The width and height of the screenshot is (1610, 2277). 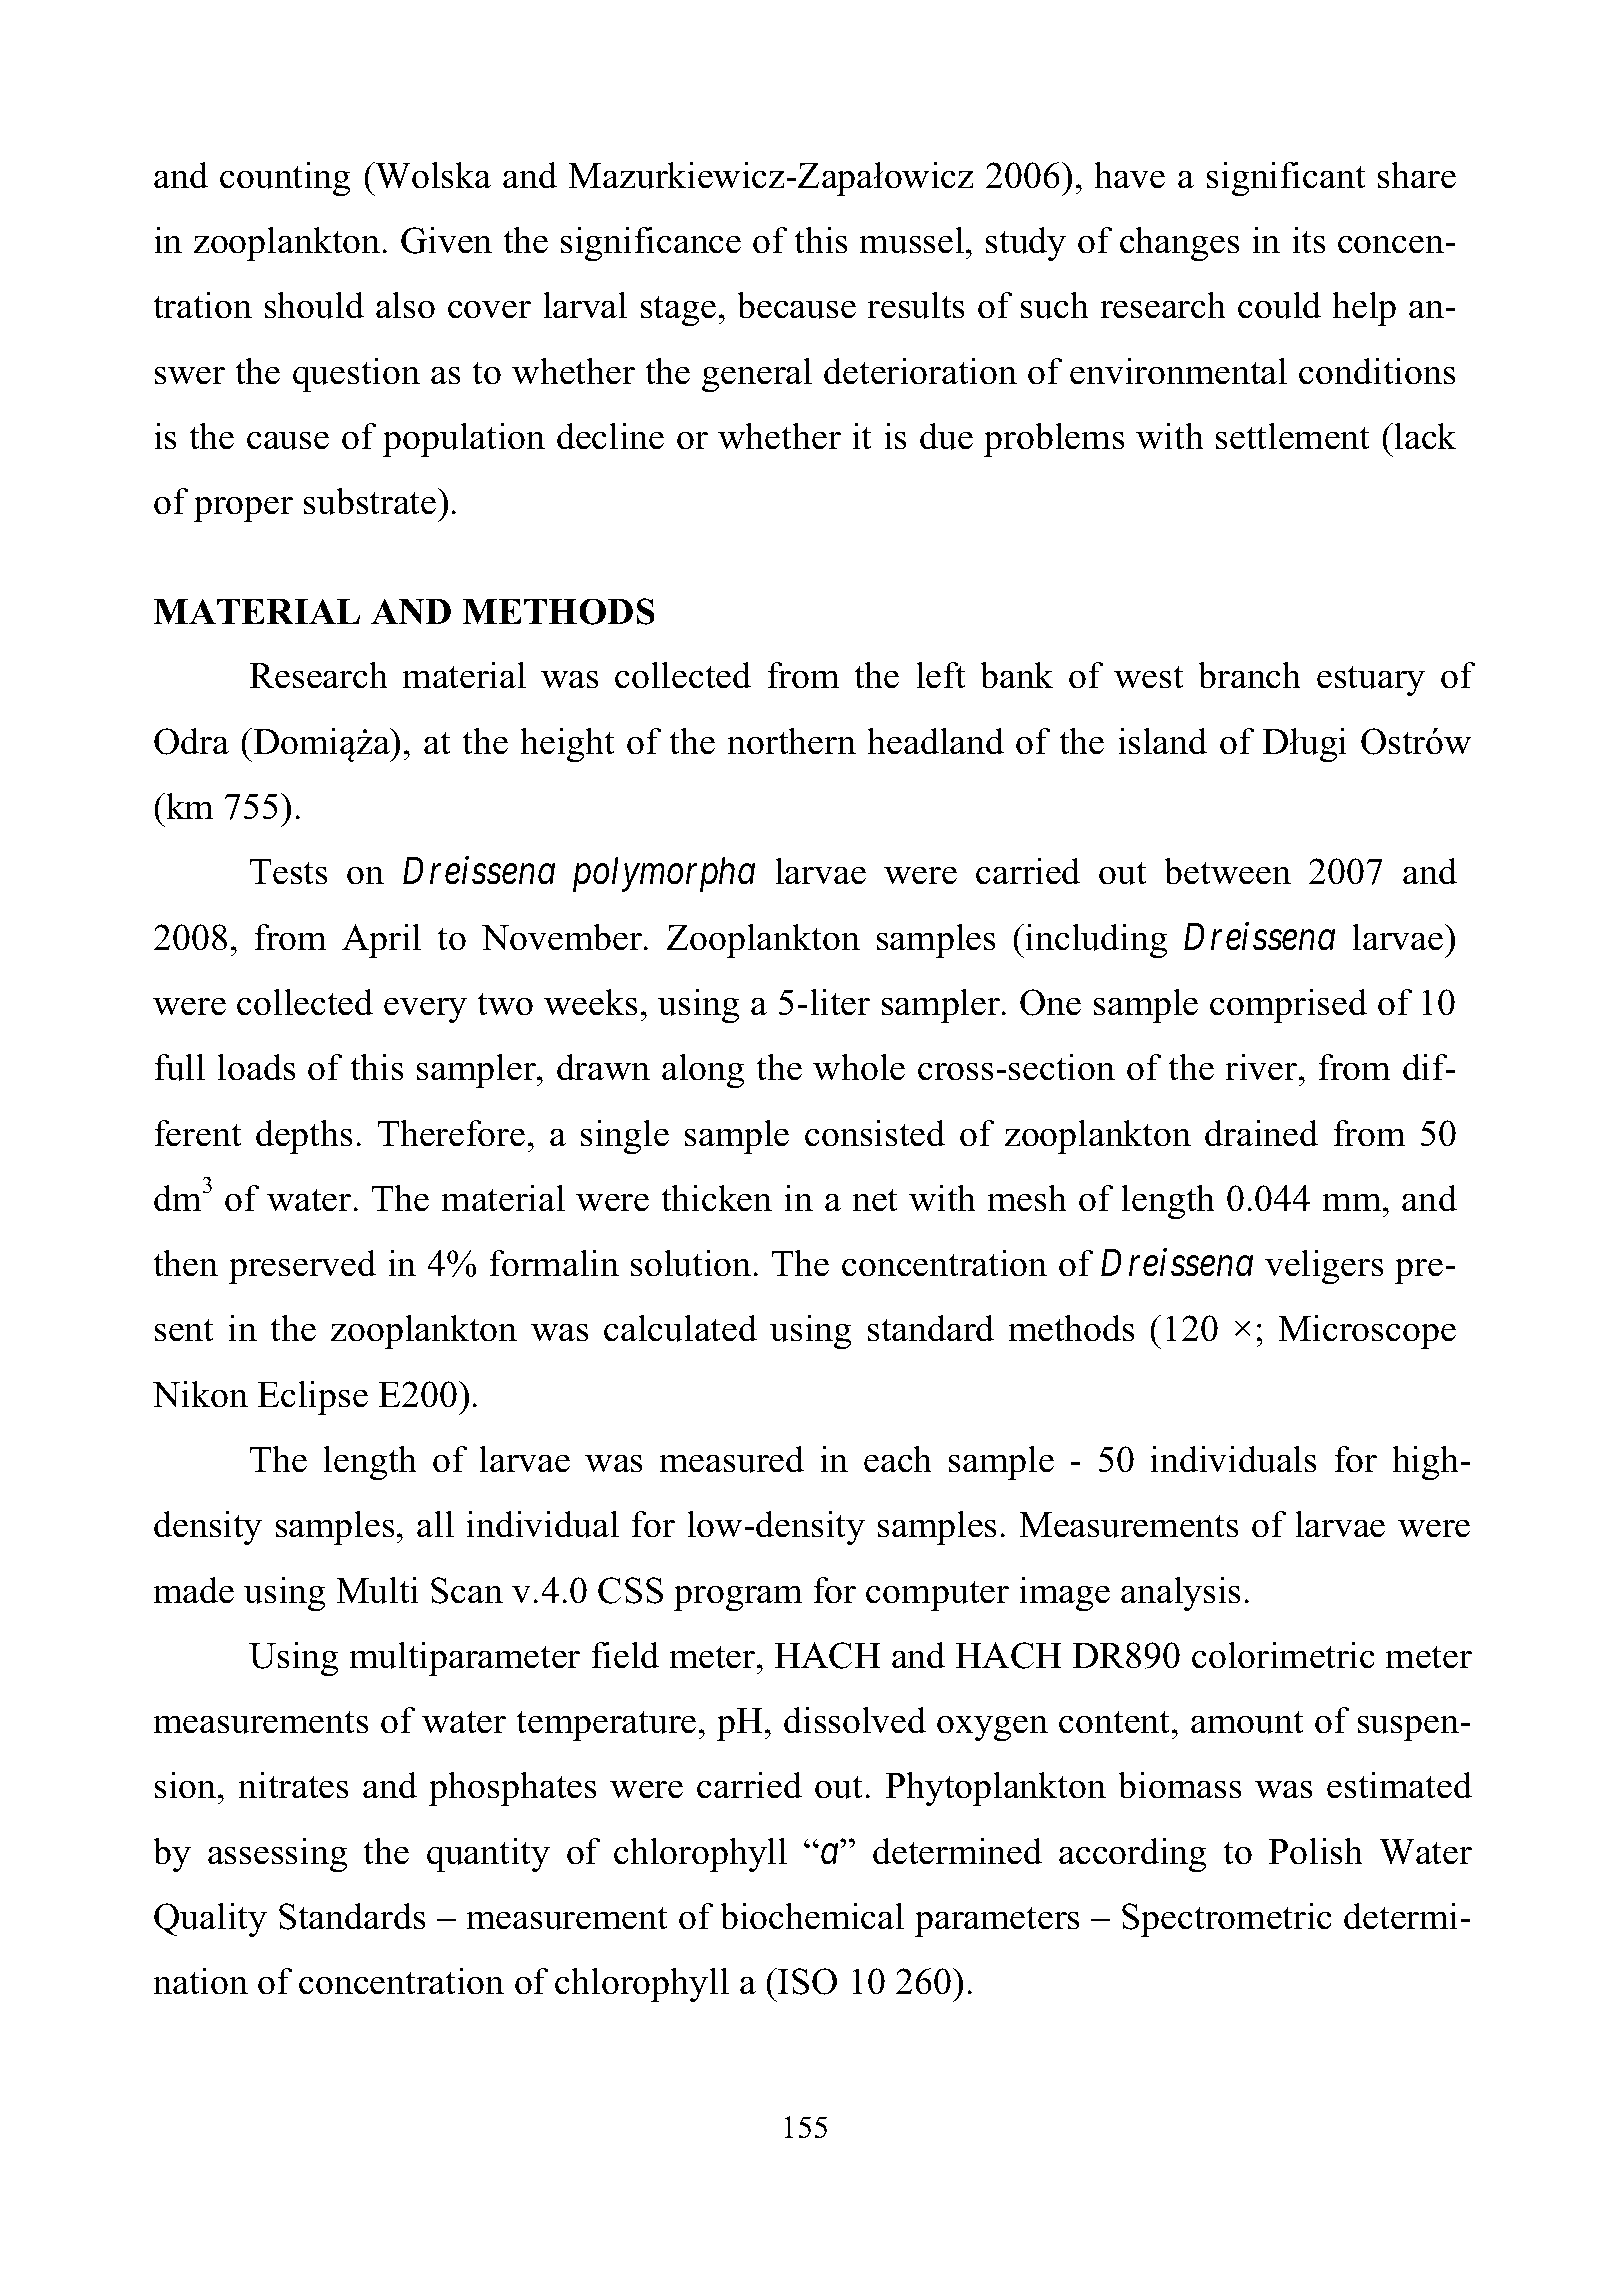 What do you see at coordinates (812, 1916) in the screenshot?
I see `biochemical` at bounding box center [812, 1916].
